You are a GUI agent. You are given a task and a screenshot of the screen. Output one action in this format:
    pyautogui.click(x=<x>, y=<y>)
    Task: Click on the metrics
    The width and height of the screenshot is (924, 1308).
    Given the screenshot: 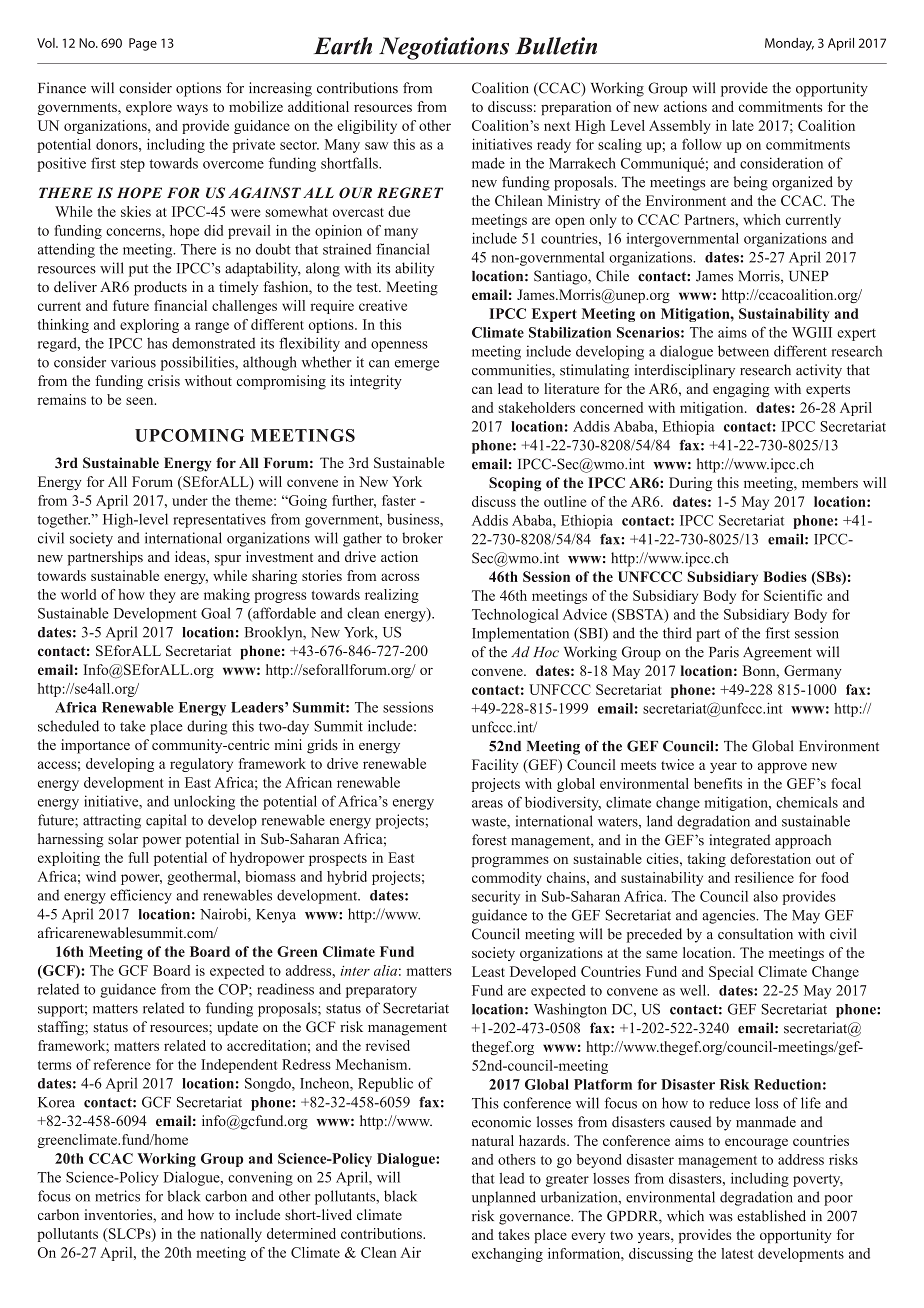 What is the action you would take?
    pyautogui.click(x=117, y=1196)
